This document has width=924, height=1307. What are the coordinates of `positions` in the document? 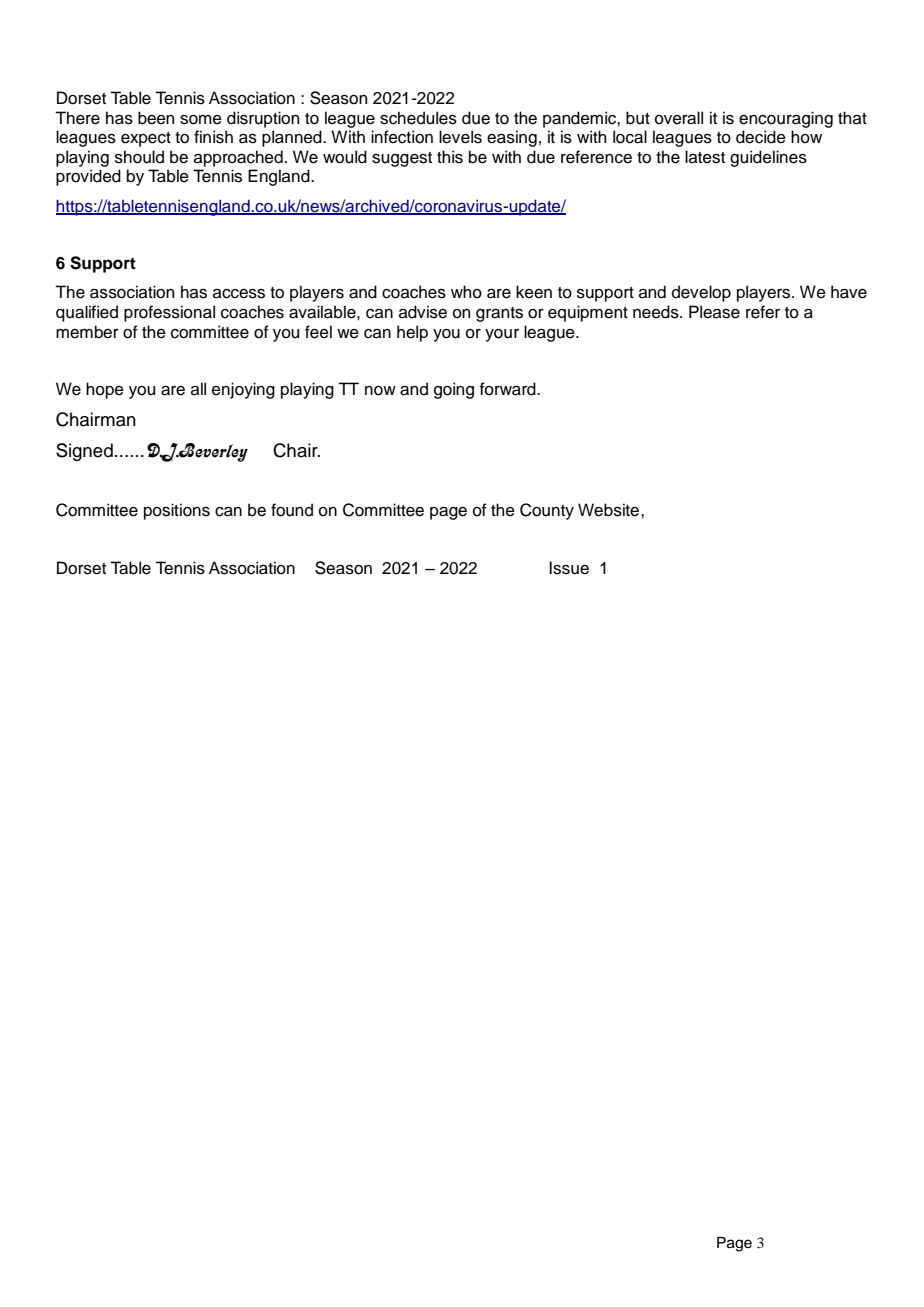 It's located at (177, 511).
